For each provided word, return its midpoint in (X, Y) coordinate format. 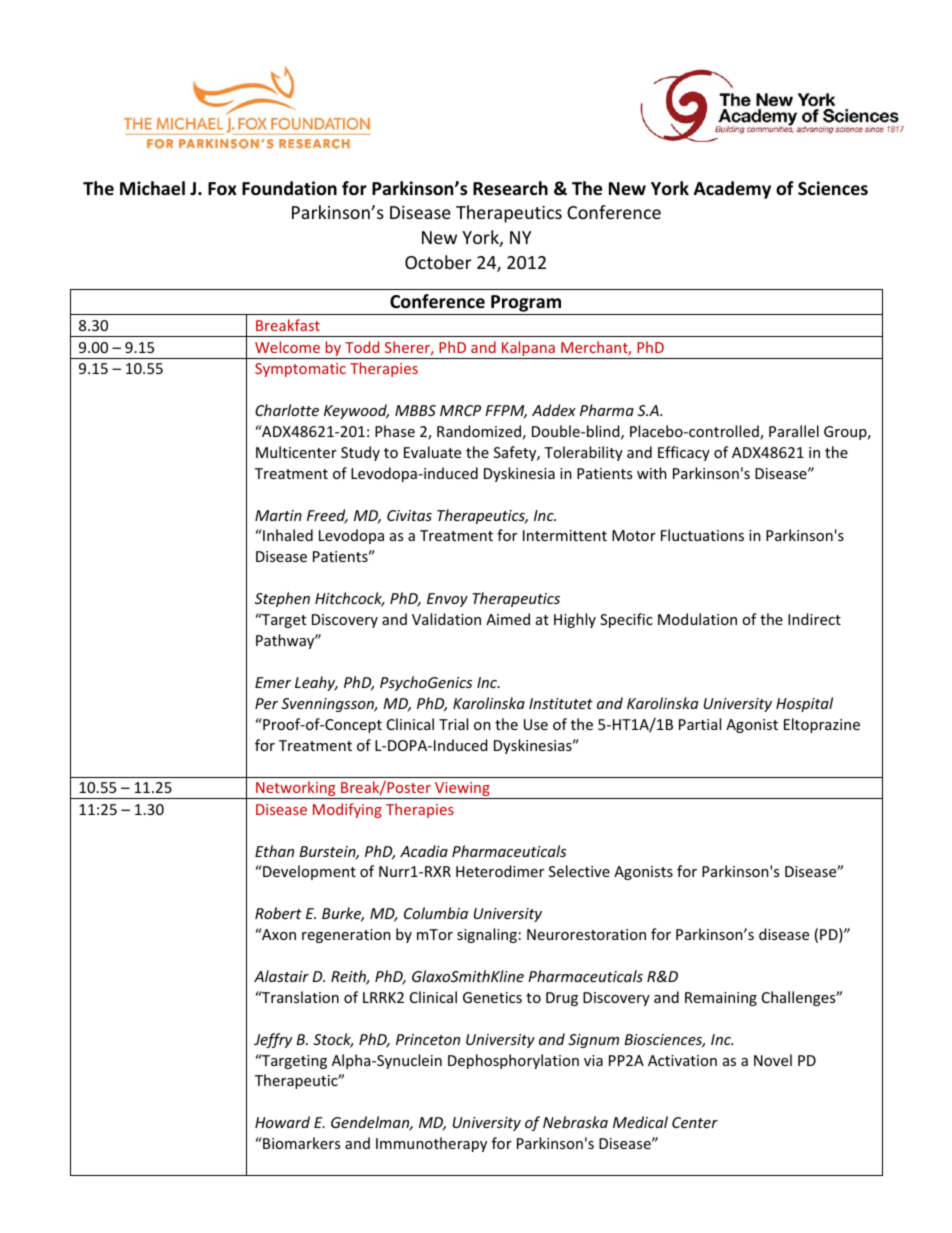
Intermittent (565, 535)
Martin (278, 515)
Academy (732, 190)
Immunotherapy (431, 1144)
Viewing (462, 790)
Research (510, 188)
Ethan (274, 851)
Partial (700, 724)
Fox (222, 189)
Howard (282, 1122)
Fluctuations (702, 535)
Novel (773, 1060)
